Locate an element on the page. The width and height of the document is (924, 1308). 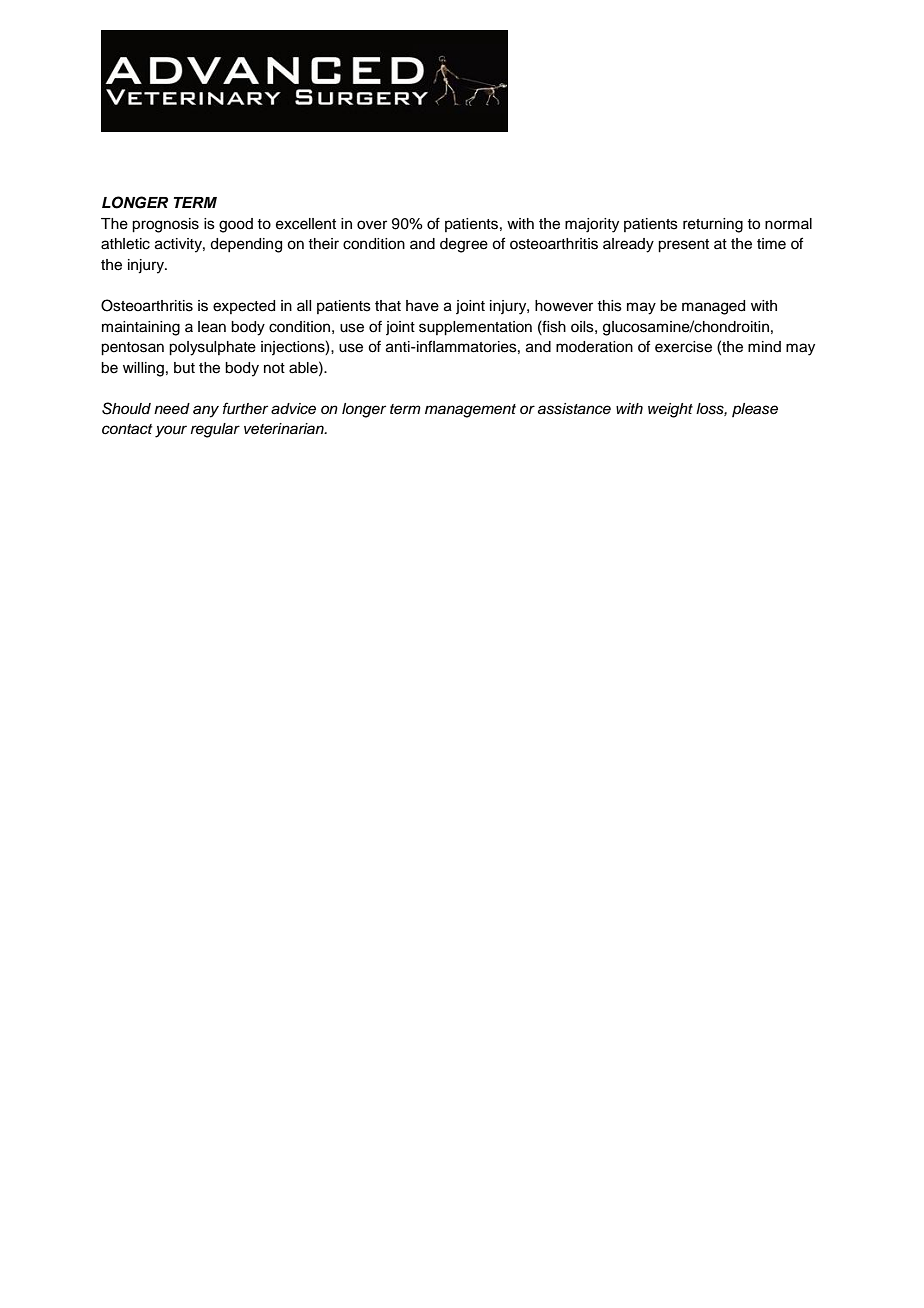
have is located at coordinates (422, 306).
